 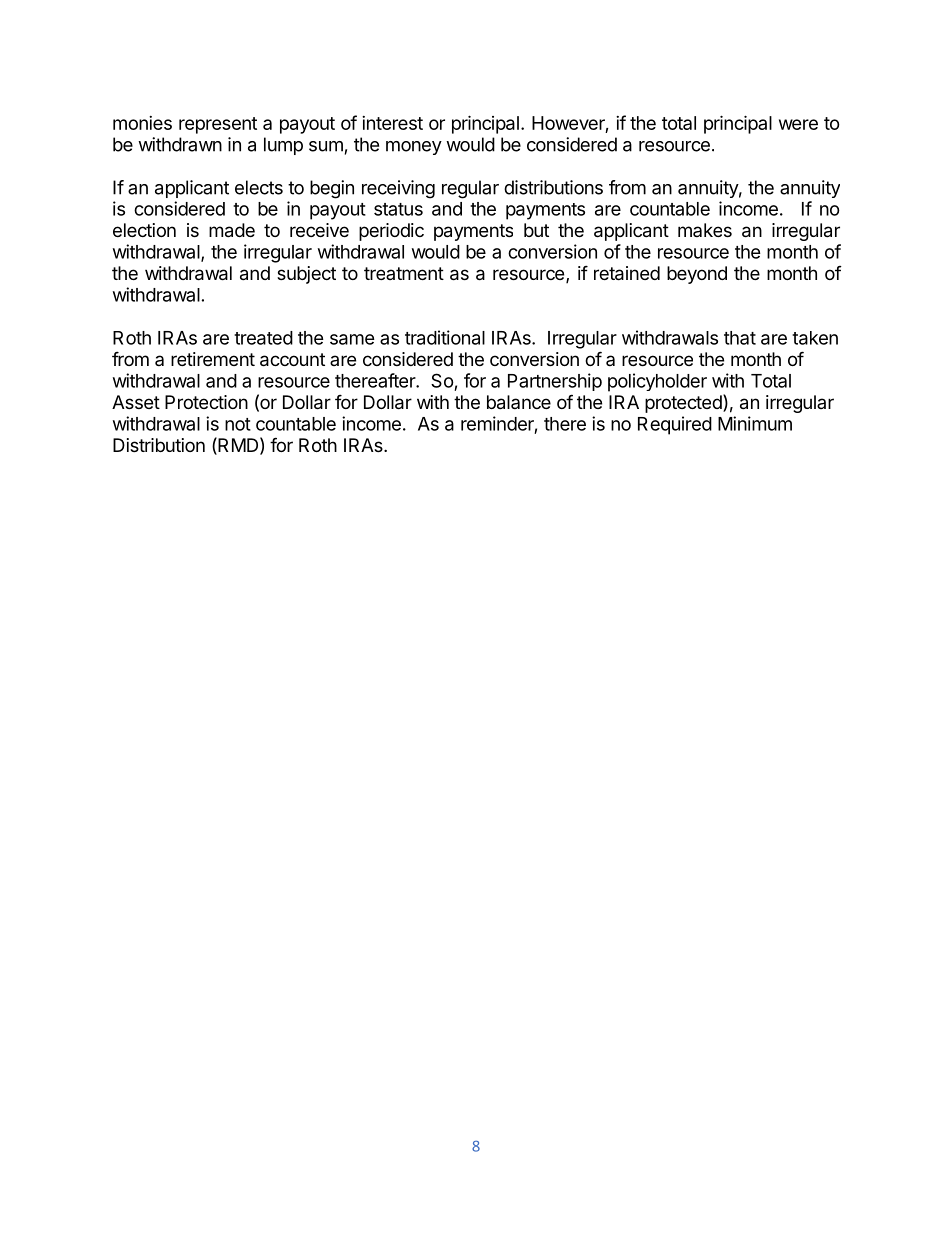 What do you see at coordinates (798, 124) in the page?
I see `were` at bounding box center [798, 124].
